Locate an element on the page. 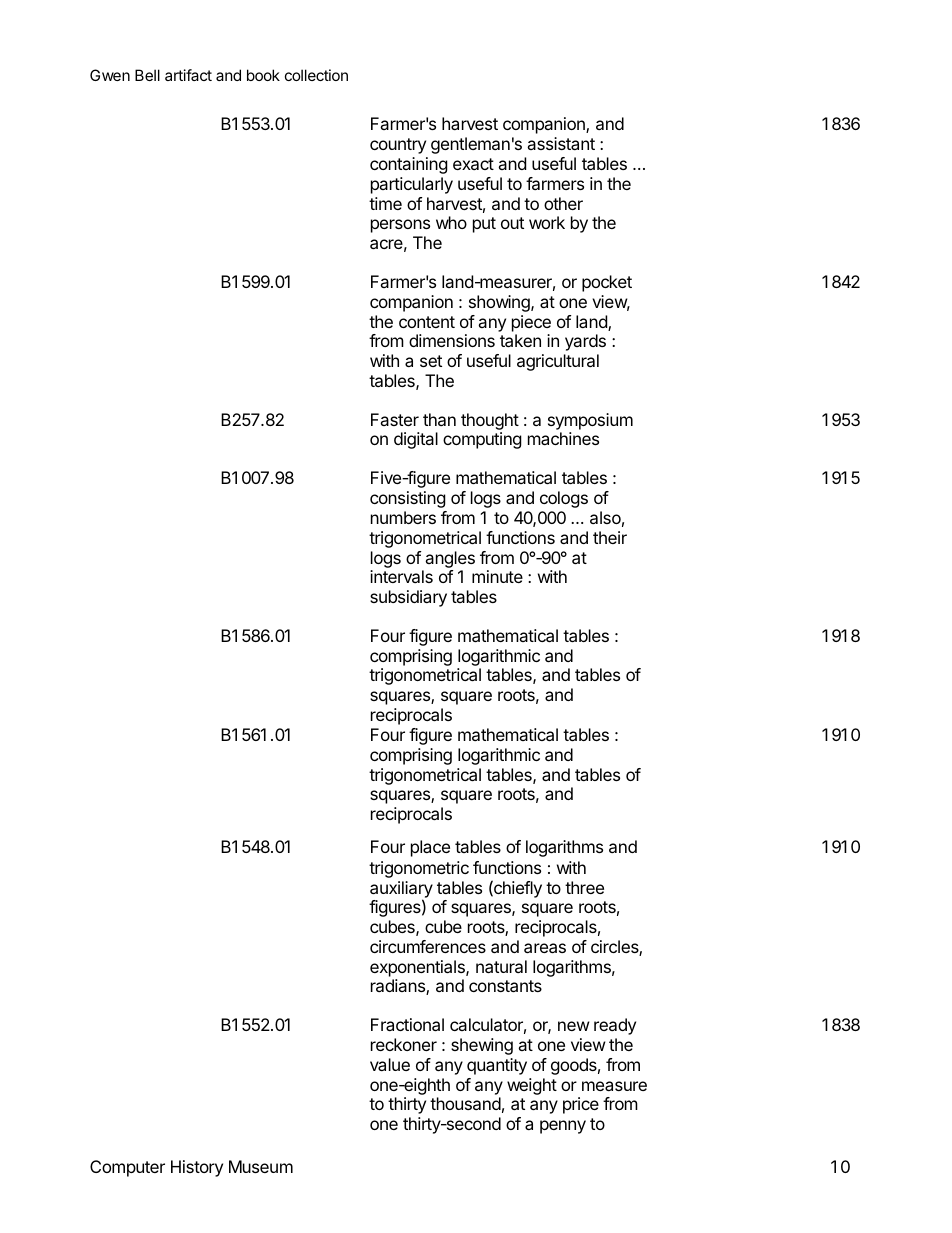  History is located at coordinates (197, 1168).
